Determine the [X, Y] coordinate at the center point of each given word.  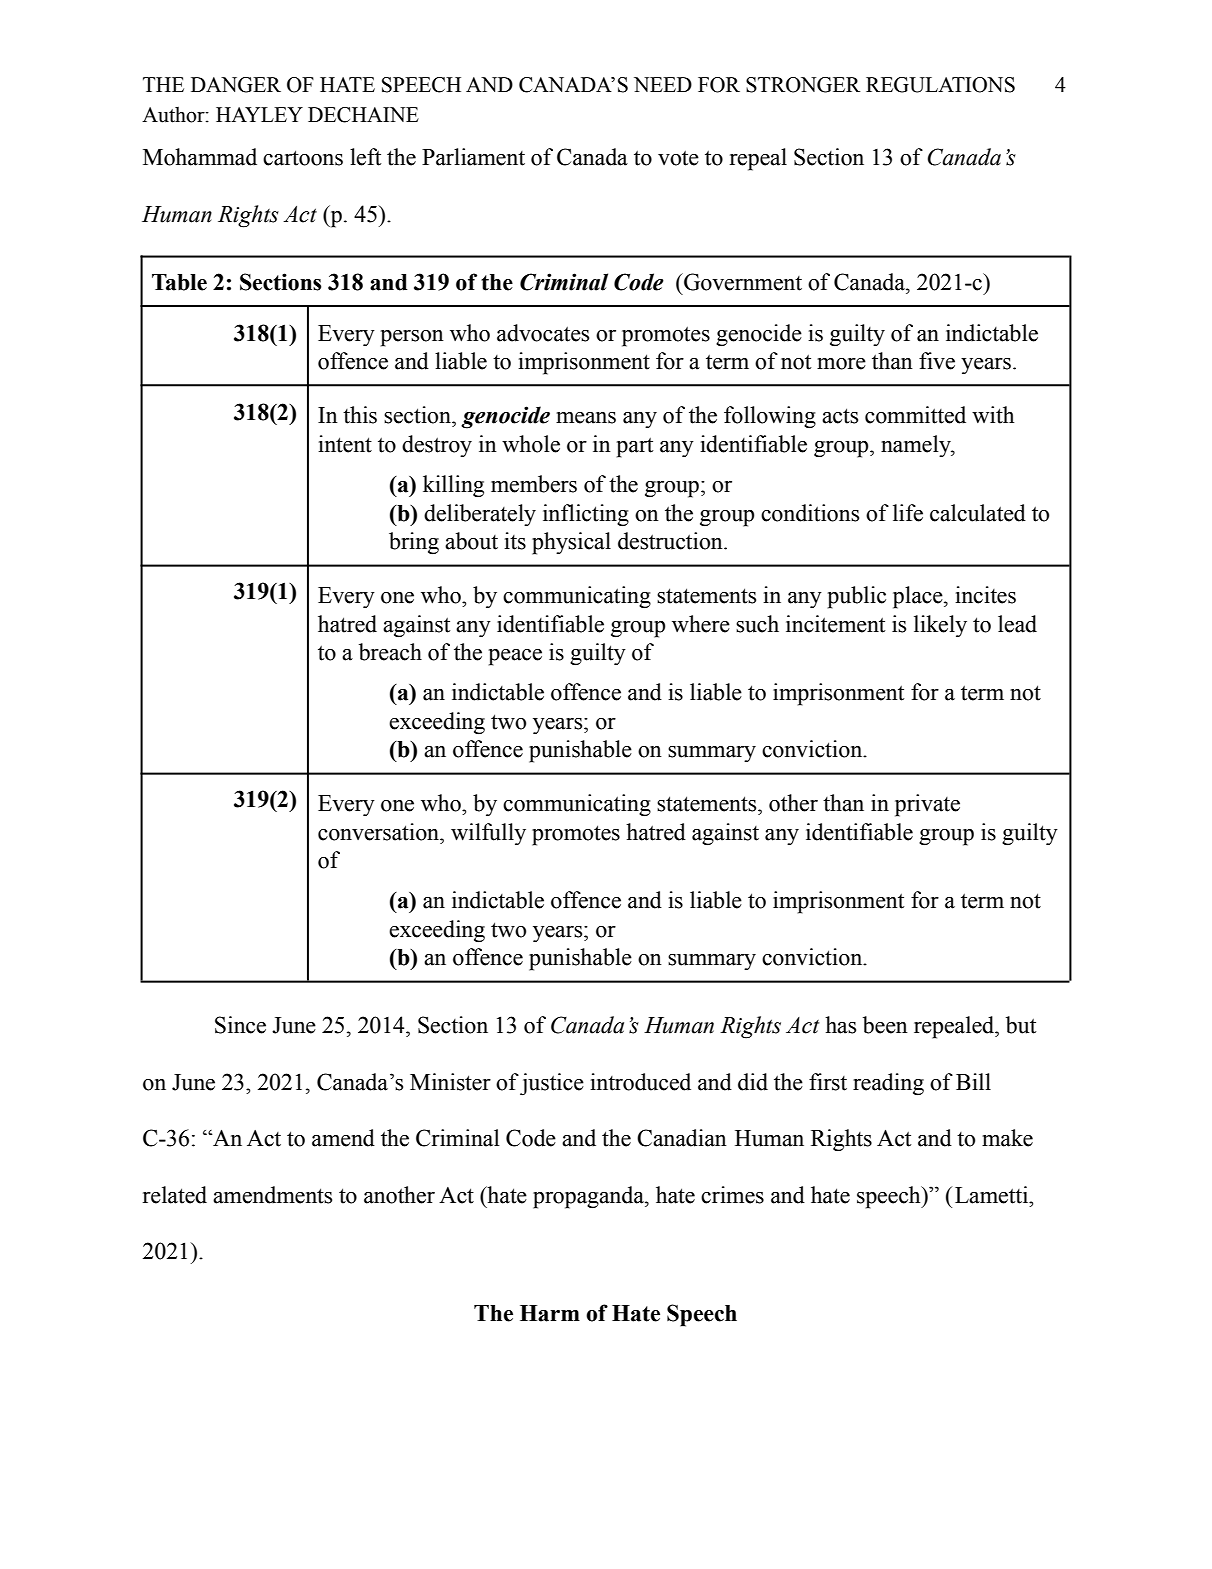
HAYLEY [259, 114]
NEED [663, 84]
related [175, 1195]
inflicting [586, 515]
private [927, 805]
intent [345, 444]
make [1007, 1138]
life [908, 513]
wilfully [488, 834]
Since [240, 1025]
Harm [550, 1313]
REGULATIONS [940, 85]
